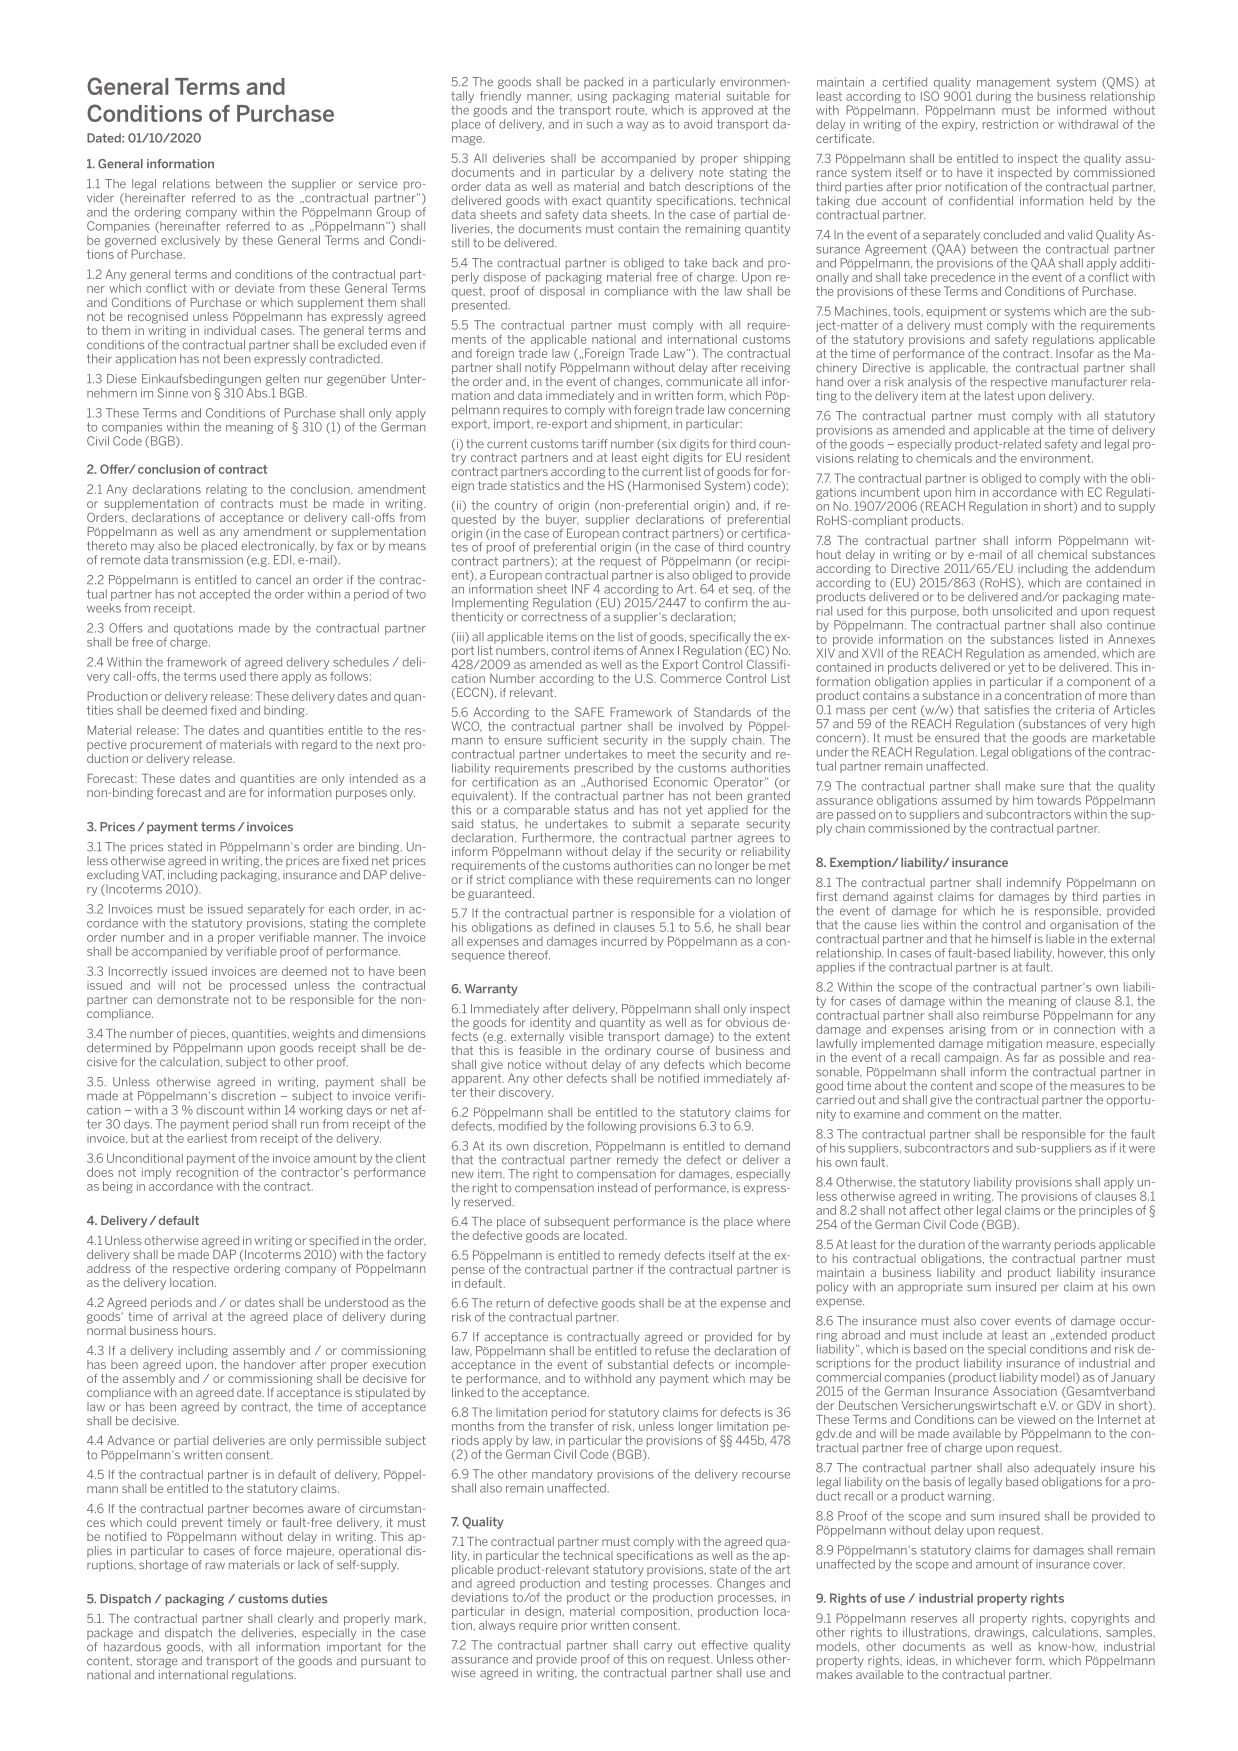 The width and height of the screenshot is (1238, 1751). What do you see at coordinates (959, 126) in the screenshot?
I see `expiry` at bounding box center [959, 126].
